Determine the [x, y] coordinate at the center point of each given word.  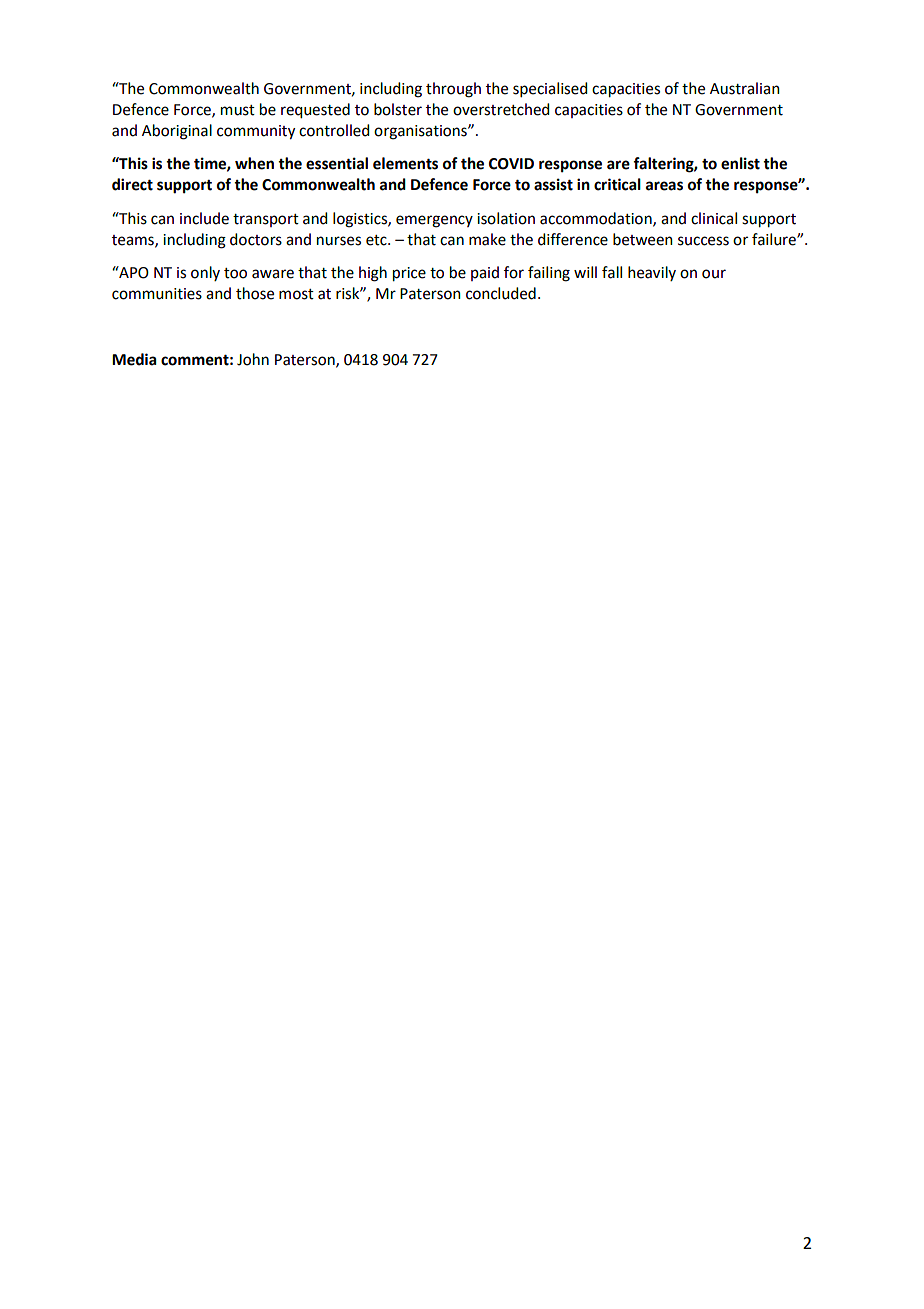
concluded [501, 293]
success [703, 241]
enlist [740, 163]
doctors [256, 239]
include [204, 218]
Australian [745, 88]
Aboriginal [177, 132]
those [255, 293]
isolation [506, 218]
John [253, 359]
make [487, 239]
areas [664, 186]
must [238, 110]
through [453, 90]
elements [405, 163]
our [714, 274]
